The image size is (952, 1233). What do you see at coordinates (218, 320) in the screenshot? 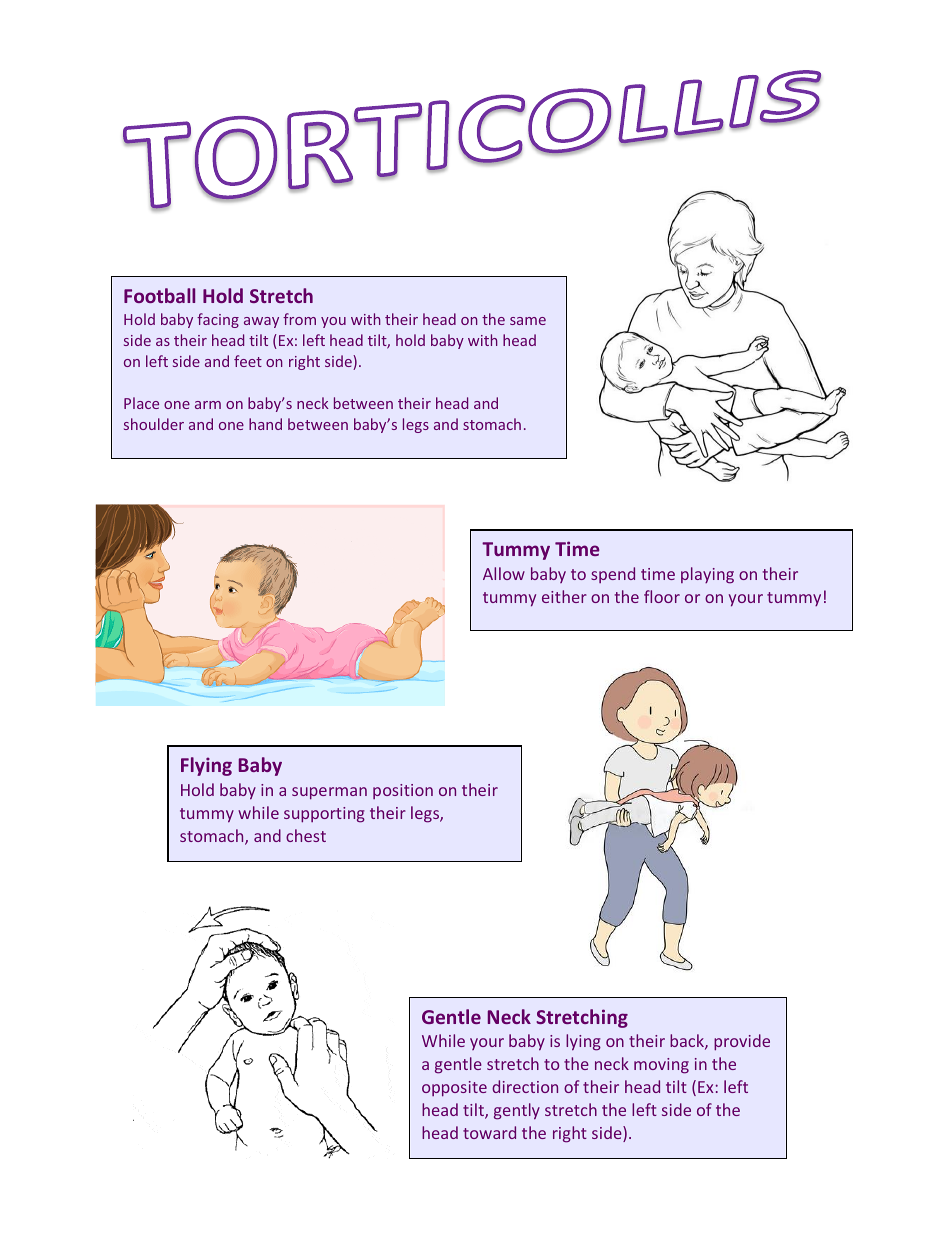
I see `facing` at bounding box center [218, 320].
